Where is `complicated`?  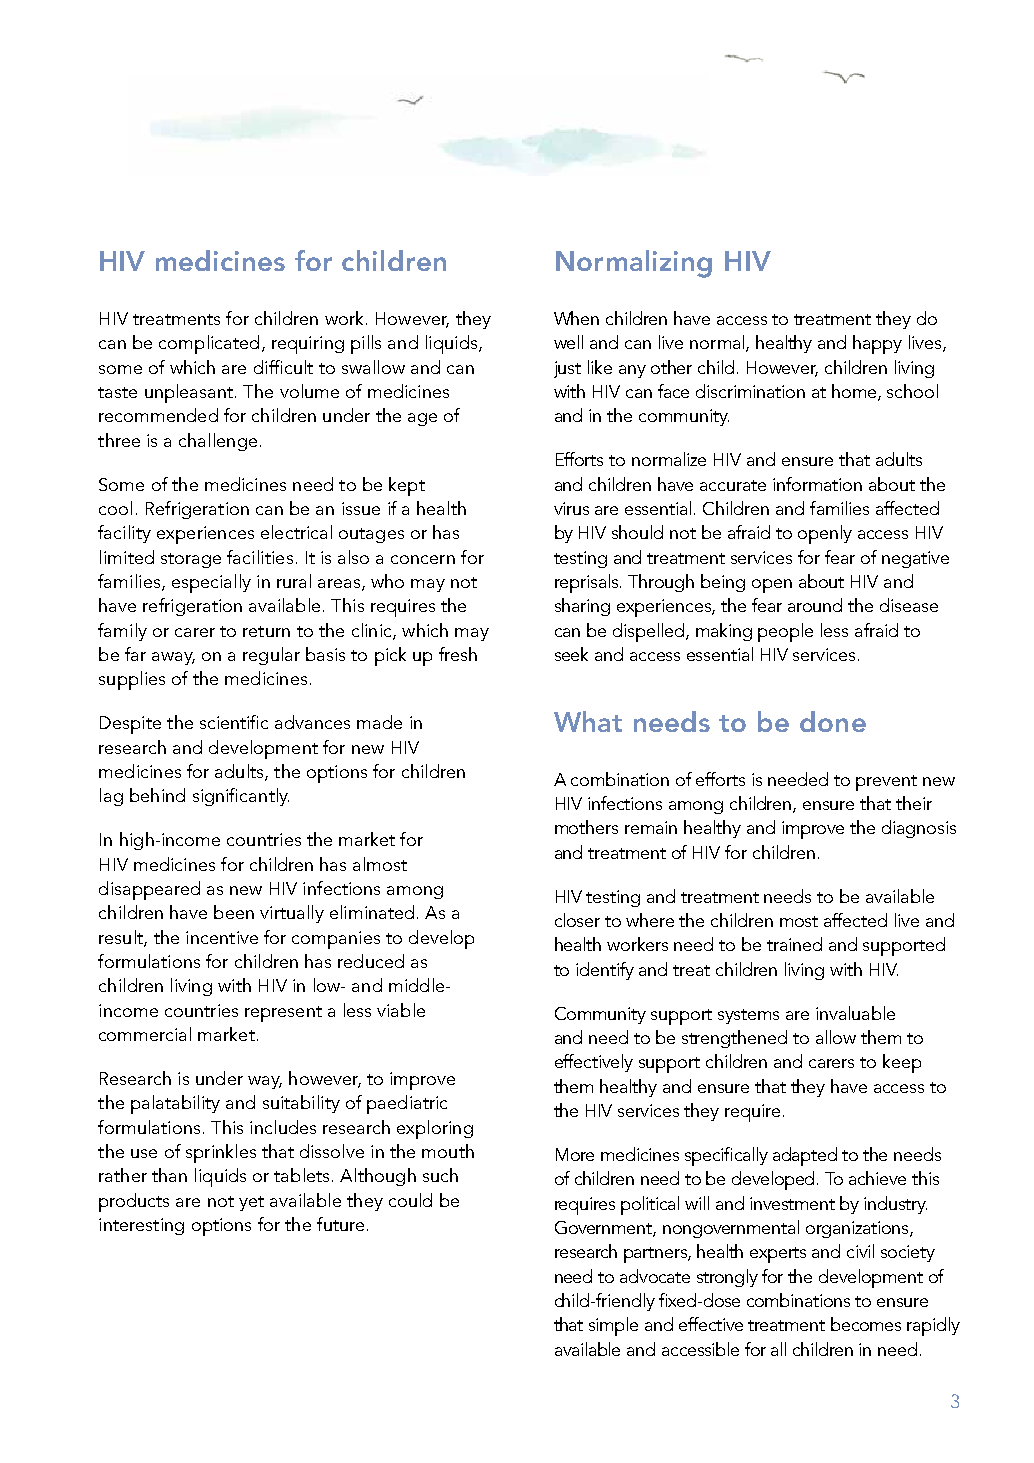
complicated is located at coordinates (209, 344).
